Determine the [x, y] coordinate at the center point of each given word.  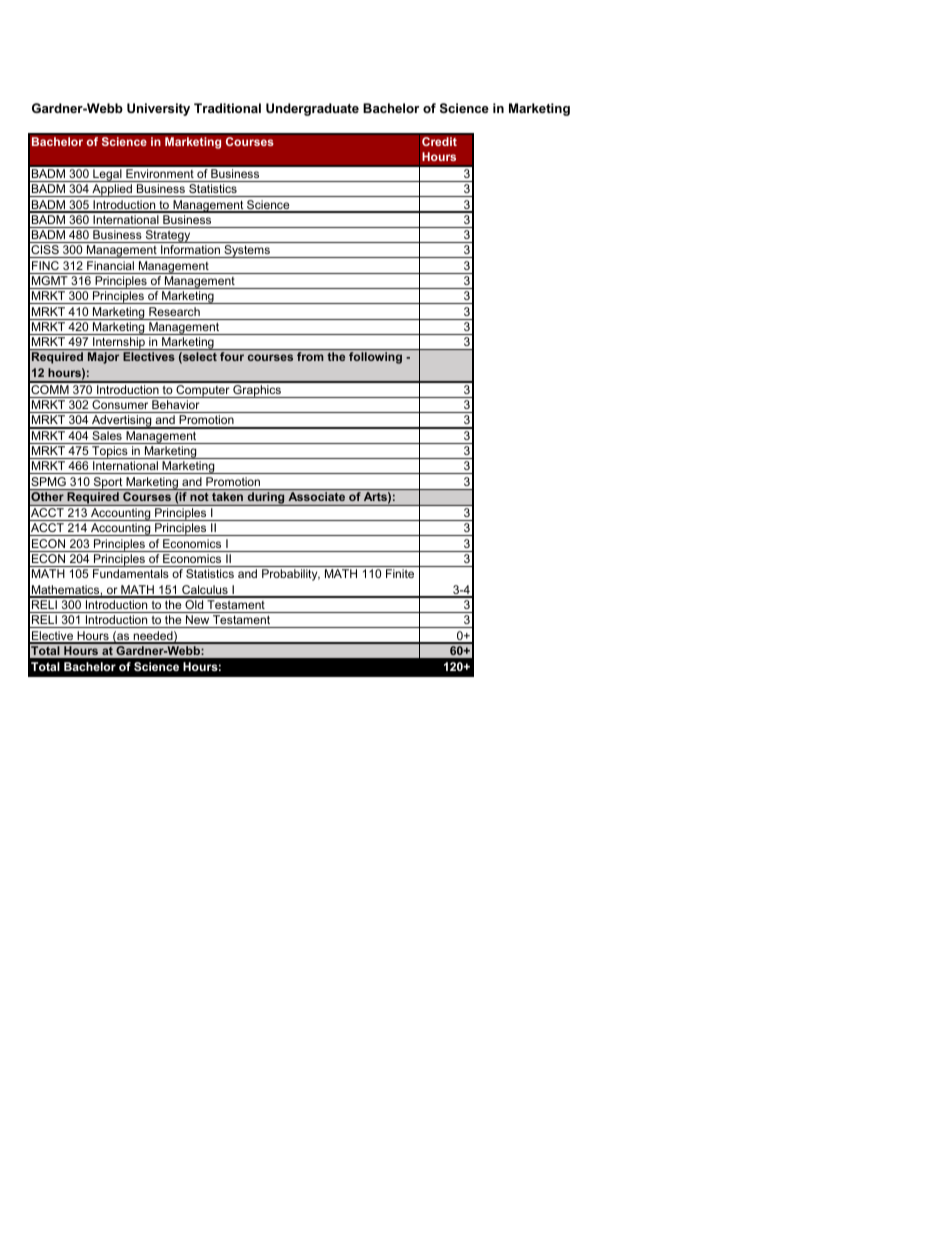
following [375, 358]
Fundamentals [131, 573]
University [158, 109]
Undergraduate [312, 109]
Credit [439, 142]
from [310, 356]
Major [103, 358]
